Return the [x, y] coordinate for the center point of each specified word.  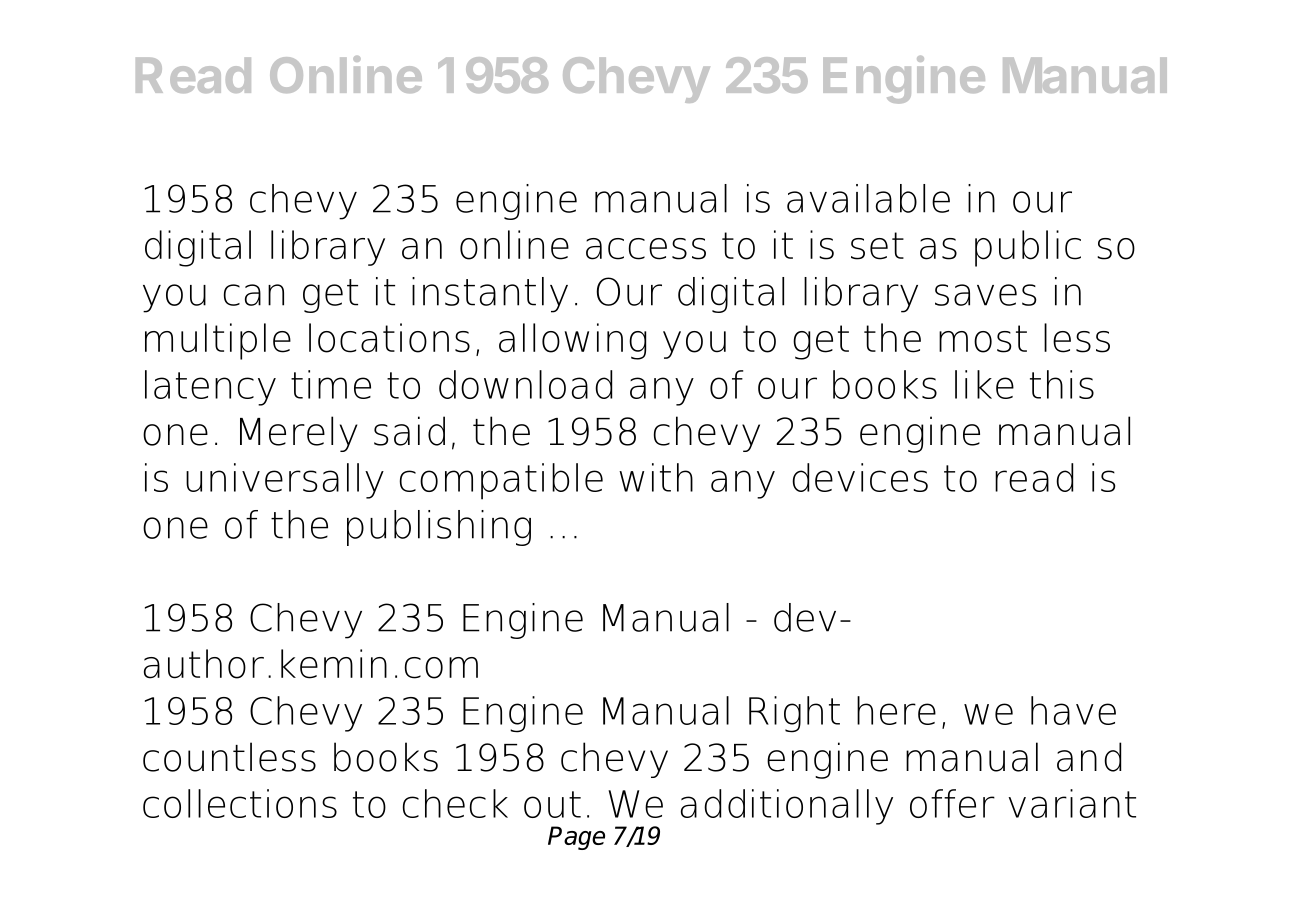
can [254, 295]
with [656, 477]
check [455, 803]
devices [860, 477]
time [331, 384]
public [1028, 248]
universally [285, 481]
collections [240, 803]
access [646, 249]
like [984, 384]
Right [794, 714]
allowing [572, 341]
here [896, 710]
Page [576, 838]
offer [952, 803]
